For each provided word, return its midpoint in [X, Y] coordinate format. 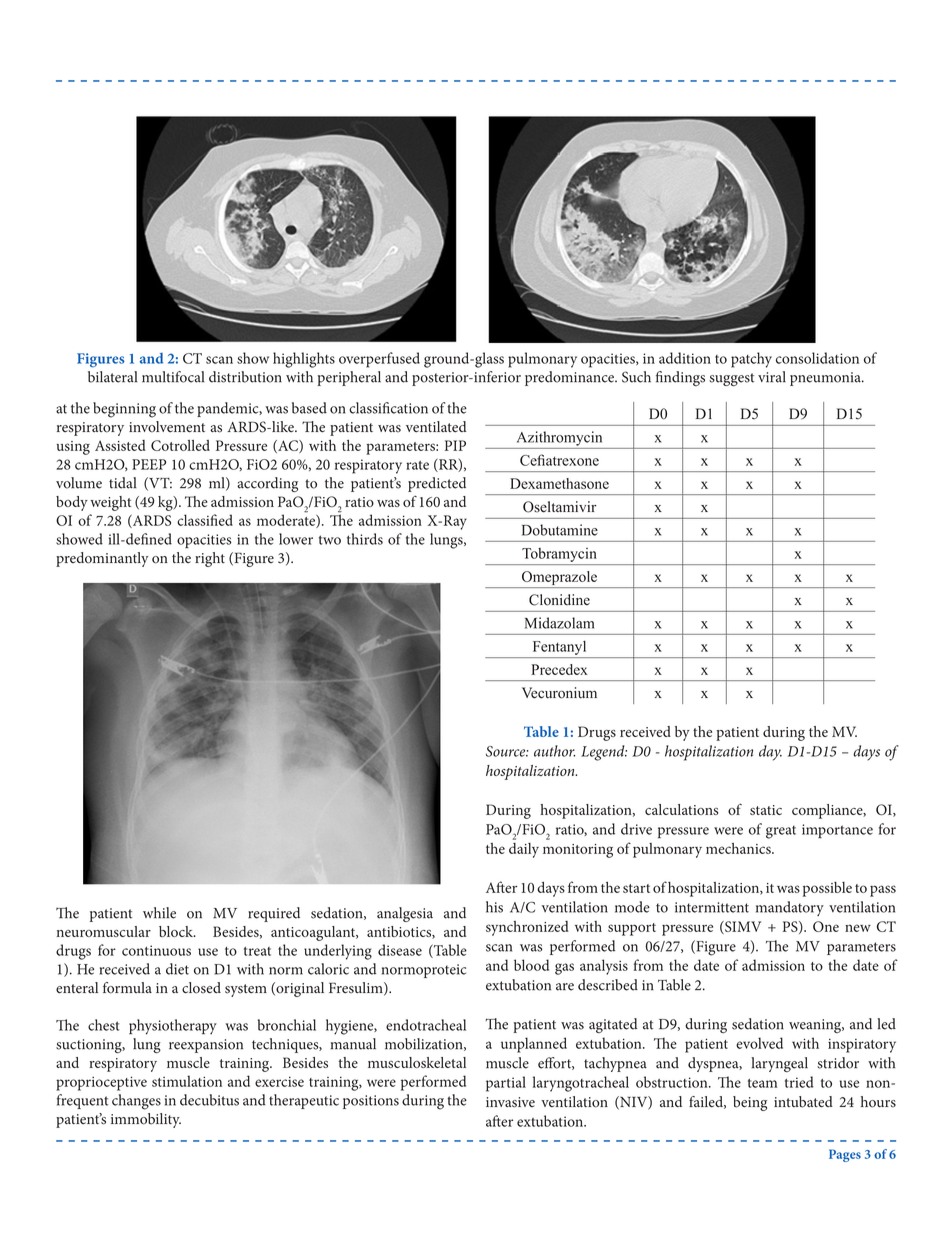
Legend [604, 753]
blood [531, 965]
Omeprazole [559, 579]
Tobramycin [559, 555]
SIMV [742, 927]
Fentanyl [559, 648]
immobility [146, 1120]
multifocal [173, 377]
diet [177, 969]
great [781, 832]
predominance [570, 378]
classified [205, 520]
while [159, 913]
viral [772, 377]
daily [524, 850]
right [210, 559]
